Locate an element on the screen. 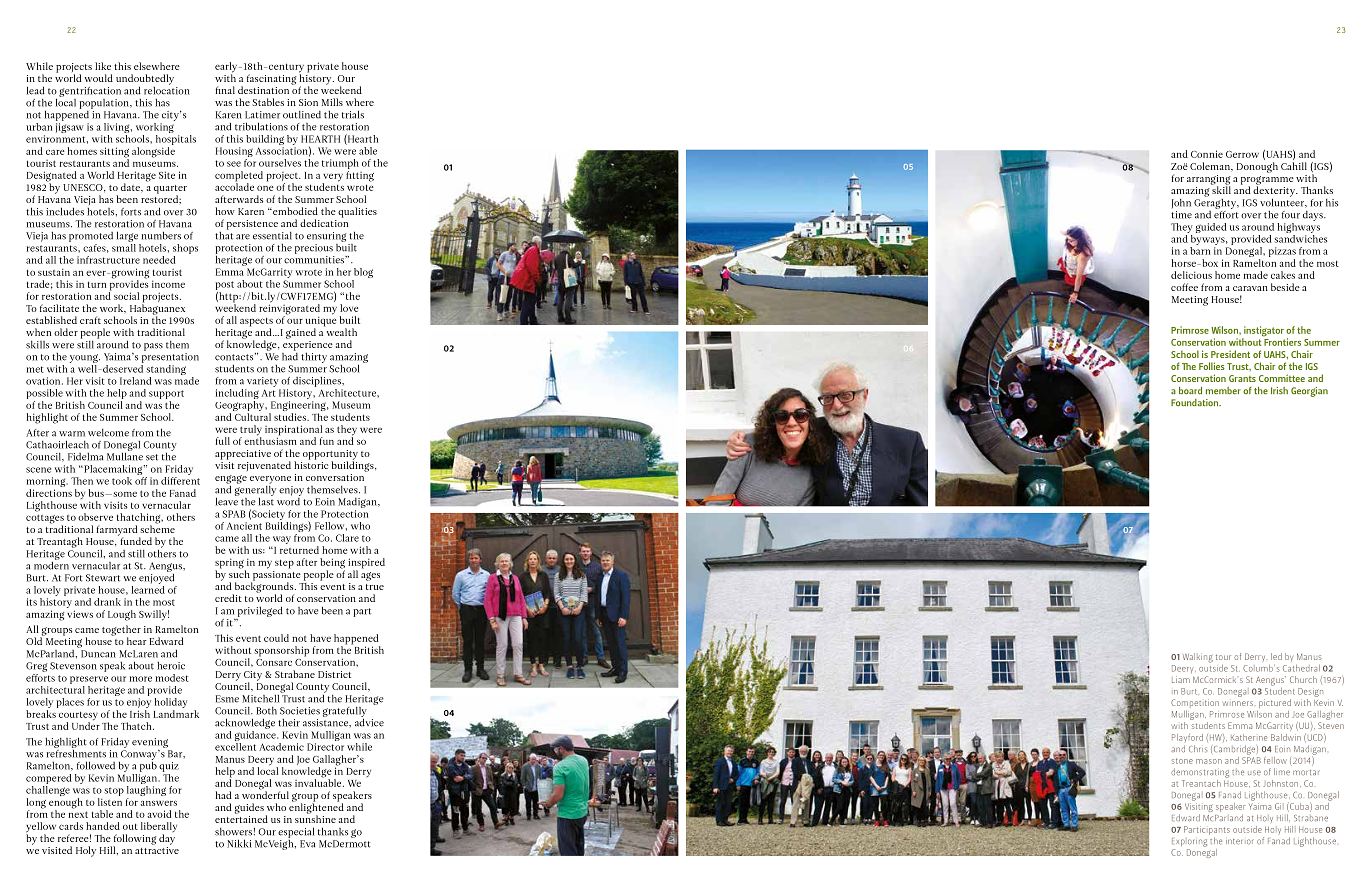 The image size is (1372, 882). trials is located at coordinates (353, 114).
